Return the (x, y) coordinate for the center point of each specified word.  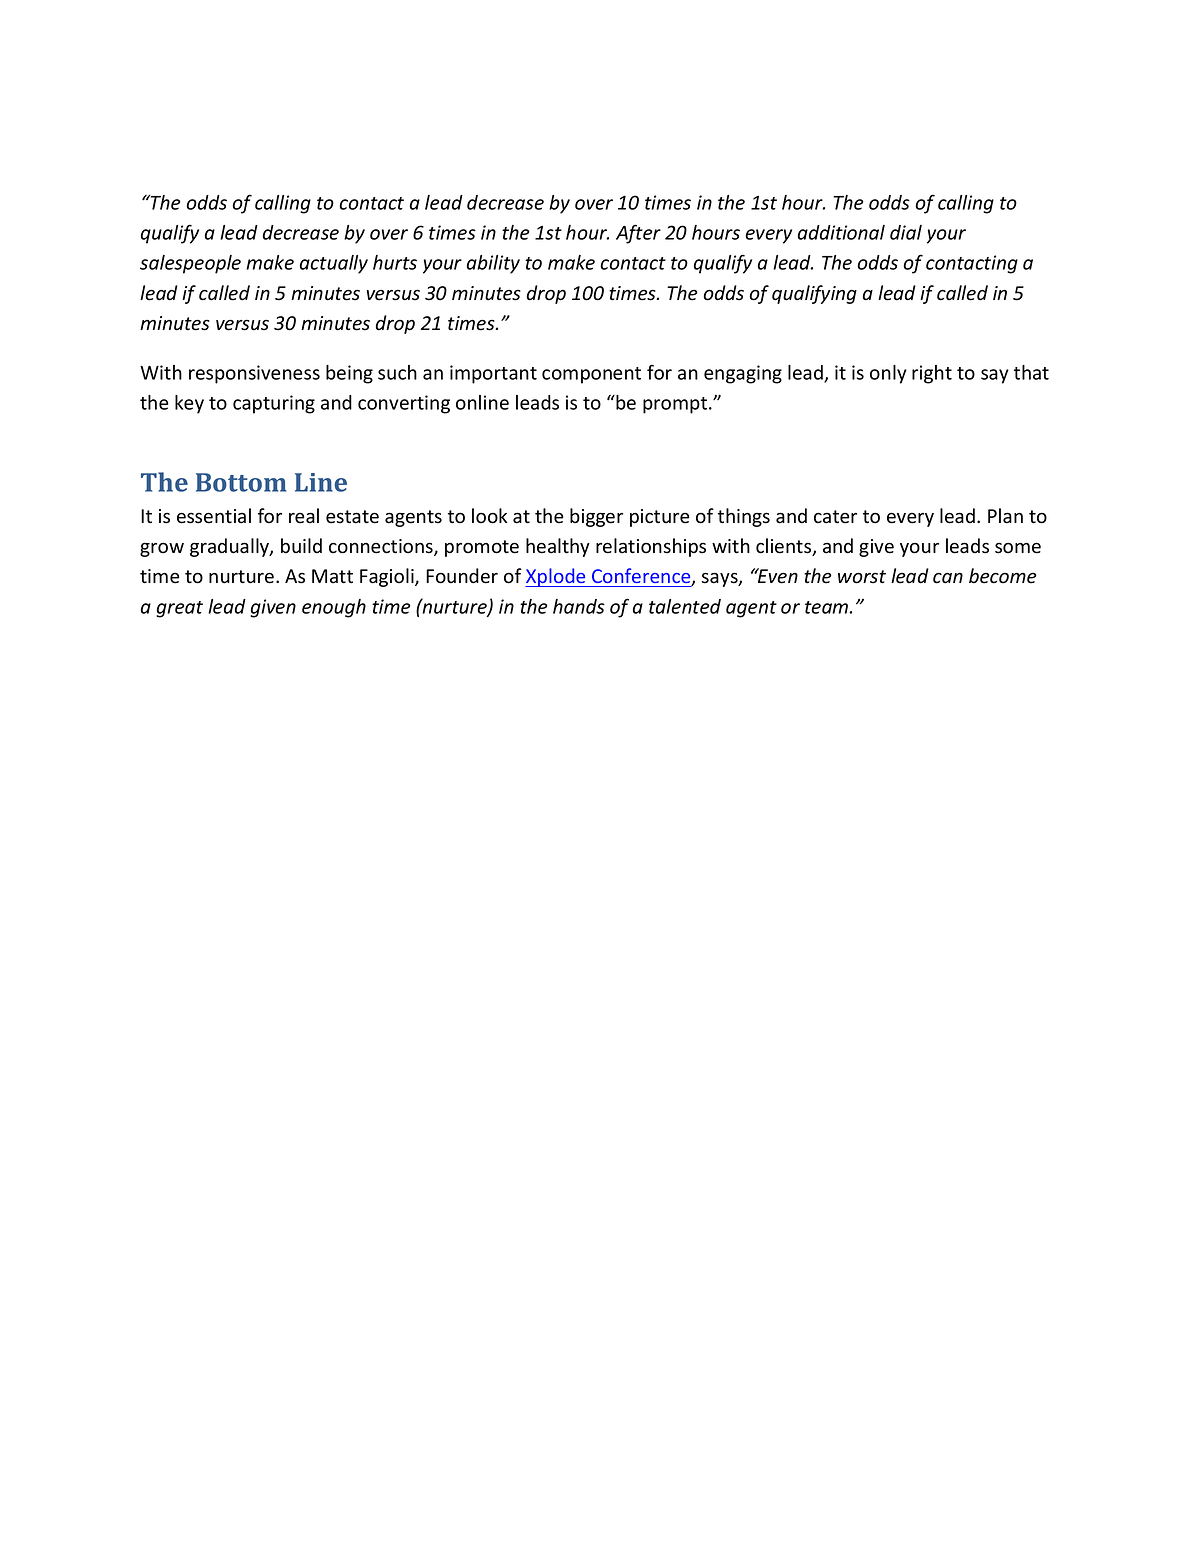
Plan (1005, 516)
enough (334, 608)
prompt (676, 405)
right (932, 374)
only (888, 374)
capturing (274, 404)
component (591, 375)
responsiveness (254, 374)
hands (579, 606)
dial (906, 232)
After (638, 234)
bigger (596, 517)
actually (334, 264)
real (304, 516)
